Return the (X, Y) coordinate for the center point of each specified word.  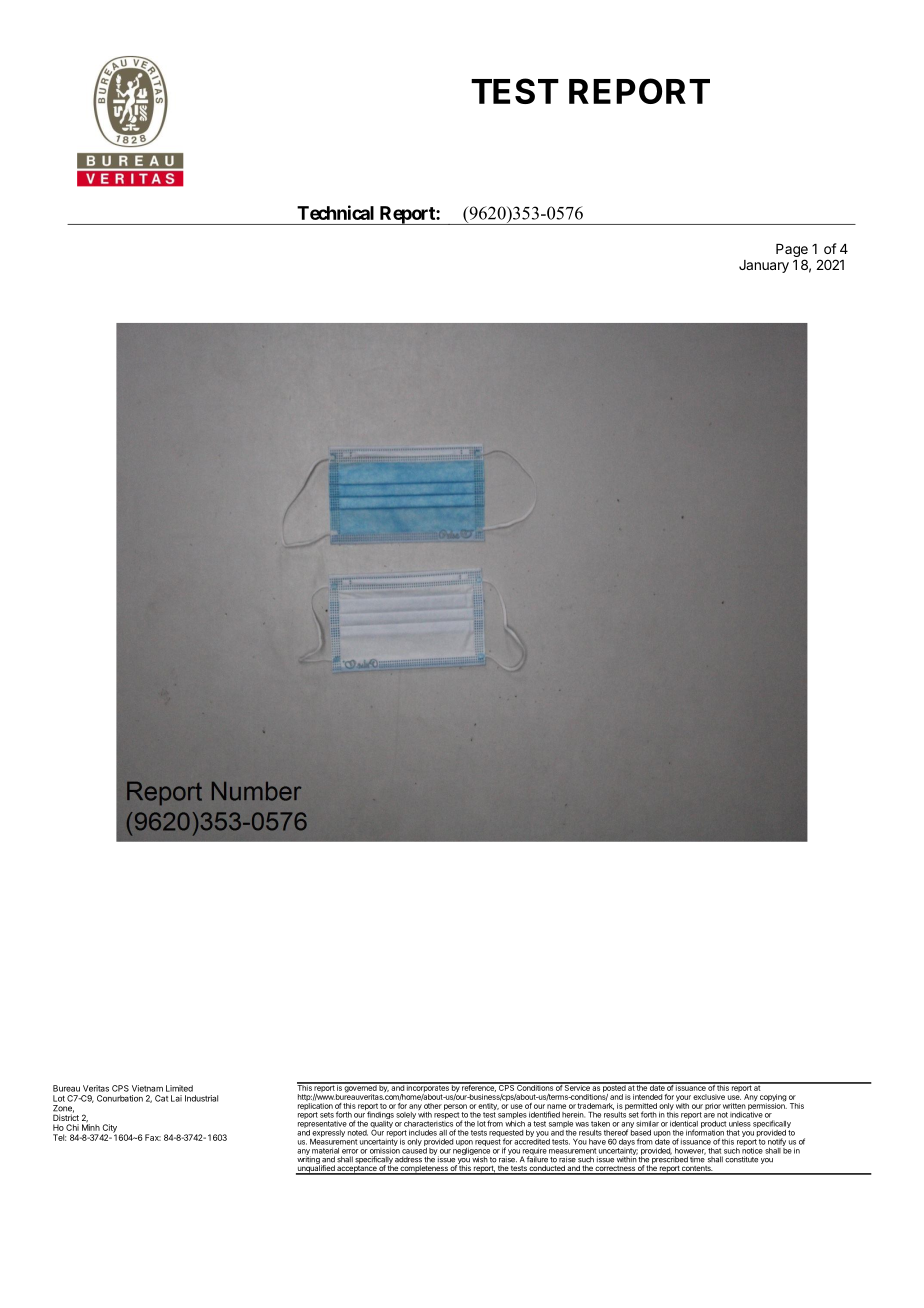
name (556, 1106)
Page (792, 250)
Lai (176, 1098)
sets (327, 1115)
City (109, 1129)
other (433, 1106)
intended (647, 1097)
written (734, 1106)
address (408, 1159)
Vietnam (147, 1088)
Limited (179, 1088)
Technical (335, 212)
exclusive (709, 1097)
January (764, 266)
